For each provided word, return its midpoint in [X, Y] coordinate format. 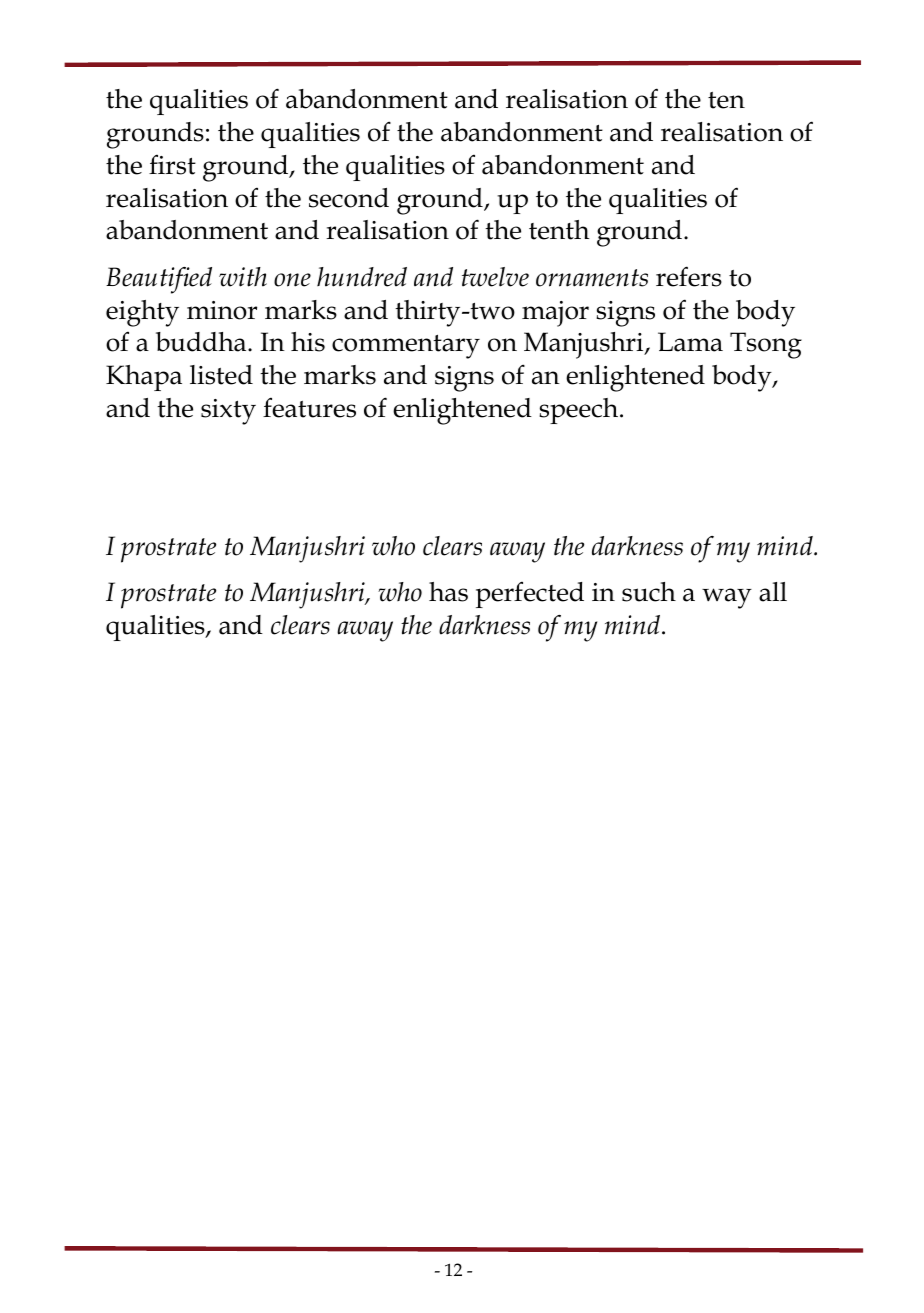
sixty [228, 412]
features [309, 408]
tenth [559, 230]
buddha [202, 342]
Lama [690, 342]
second [349, 198]
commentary [406, 347]
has [448, 592]
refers [689, 276]
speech [580, 411]
